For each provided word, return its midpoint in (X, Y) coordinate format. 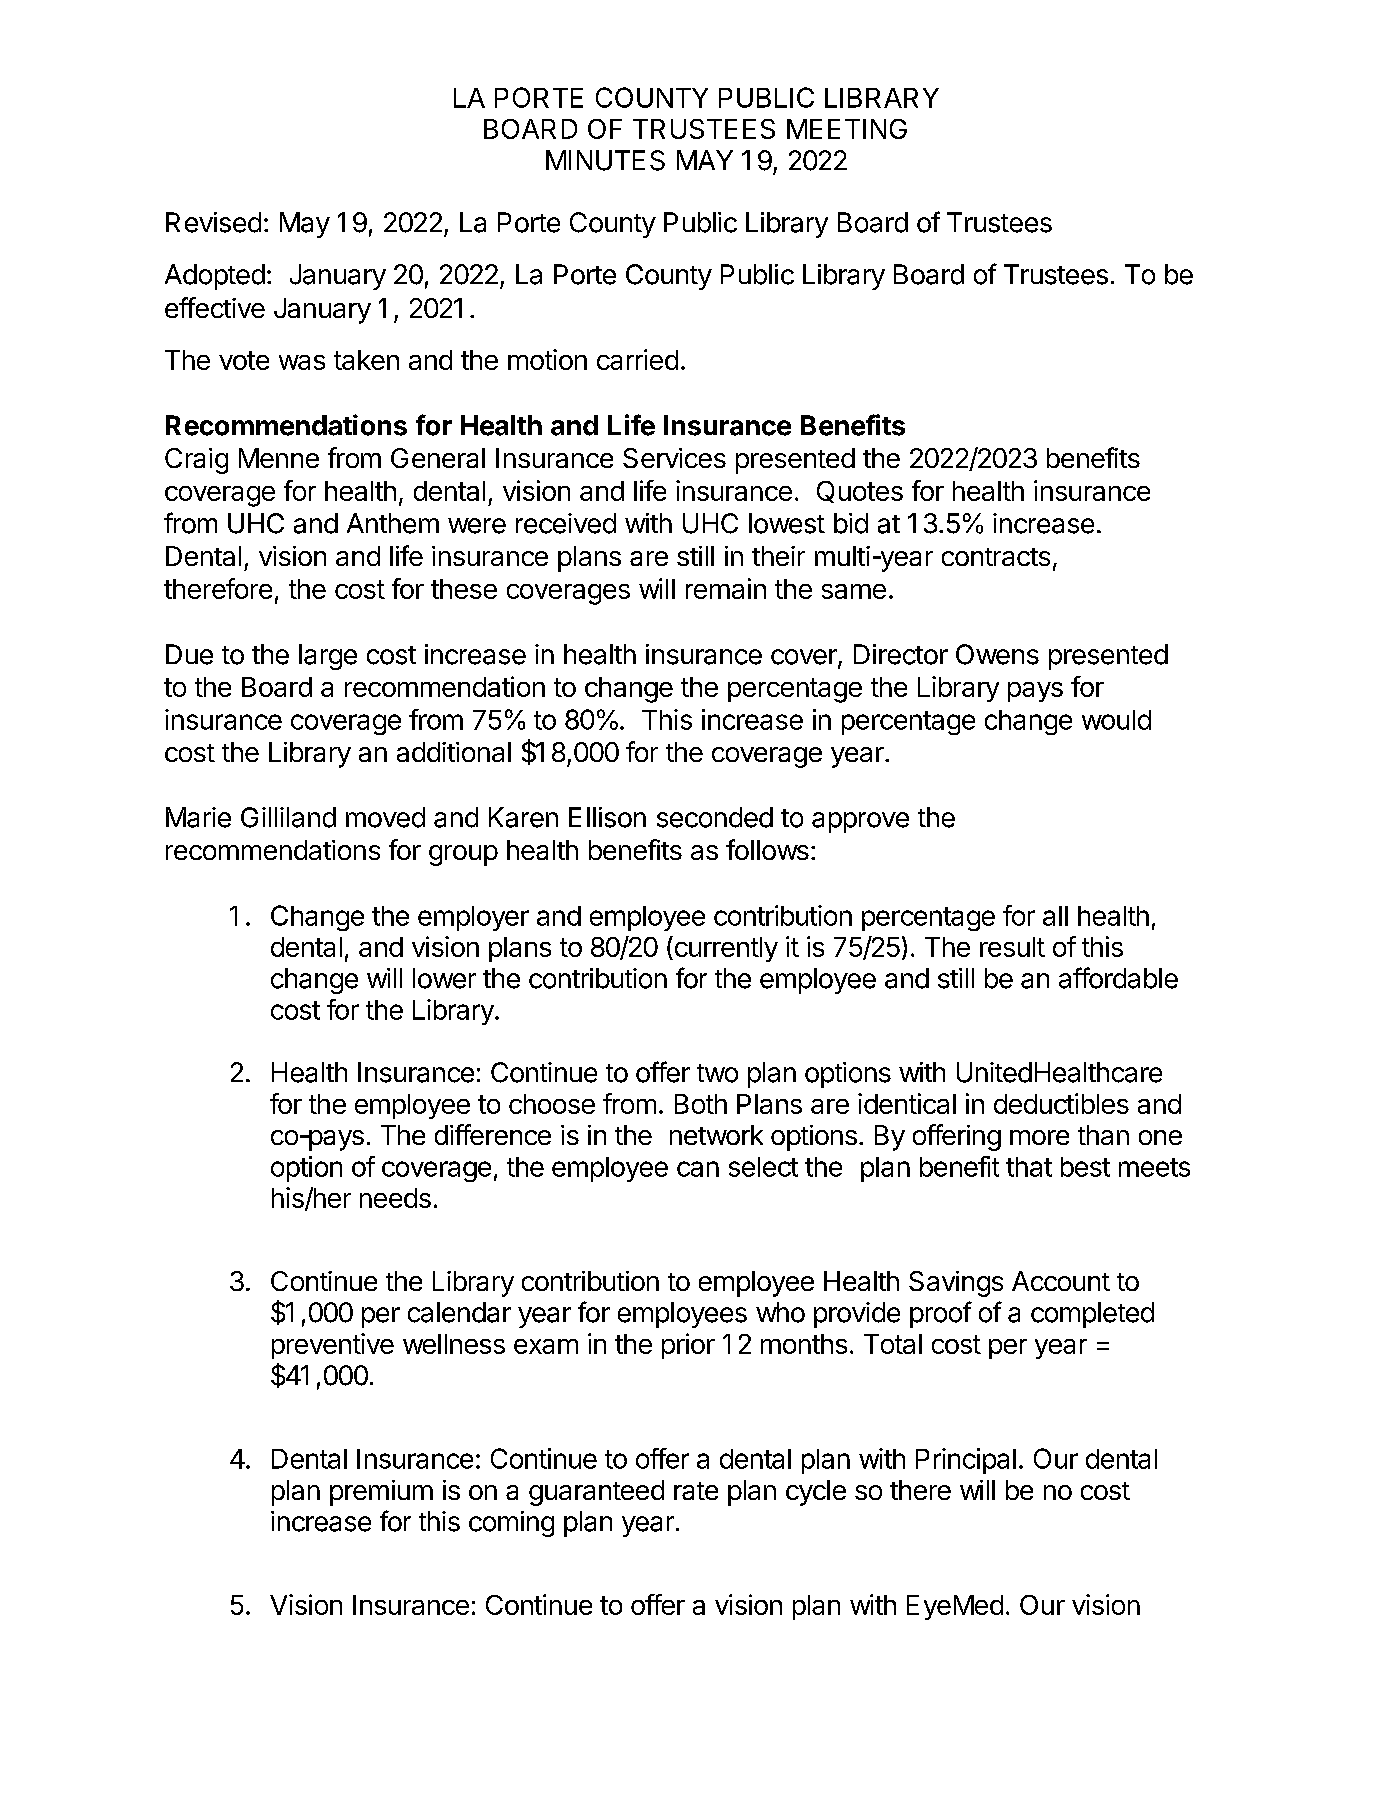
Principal (966, 1461)
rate (696, 1491)
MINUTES (605, 160)
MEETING (847, 129)
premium (381, 1493)
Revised (213, 222)
